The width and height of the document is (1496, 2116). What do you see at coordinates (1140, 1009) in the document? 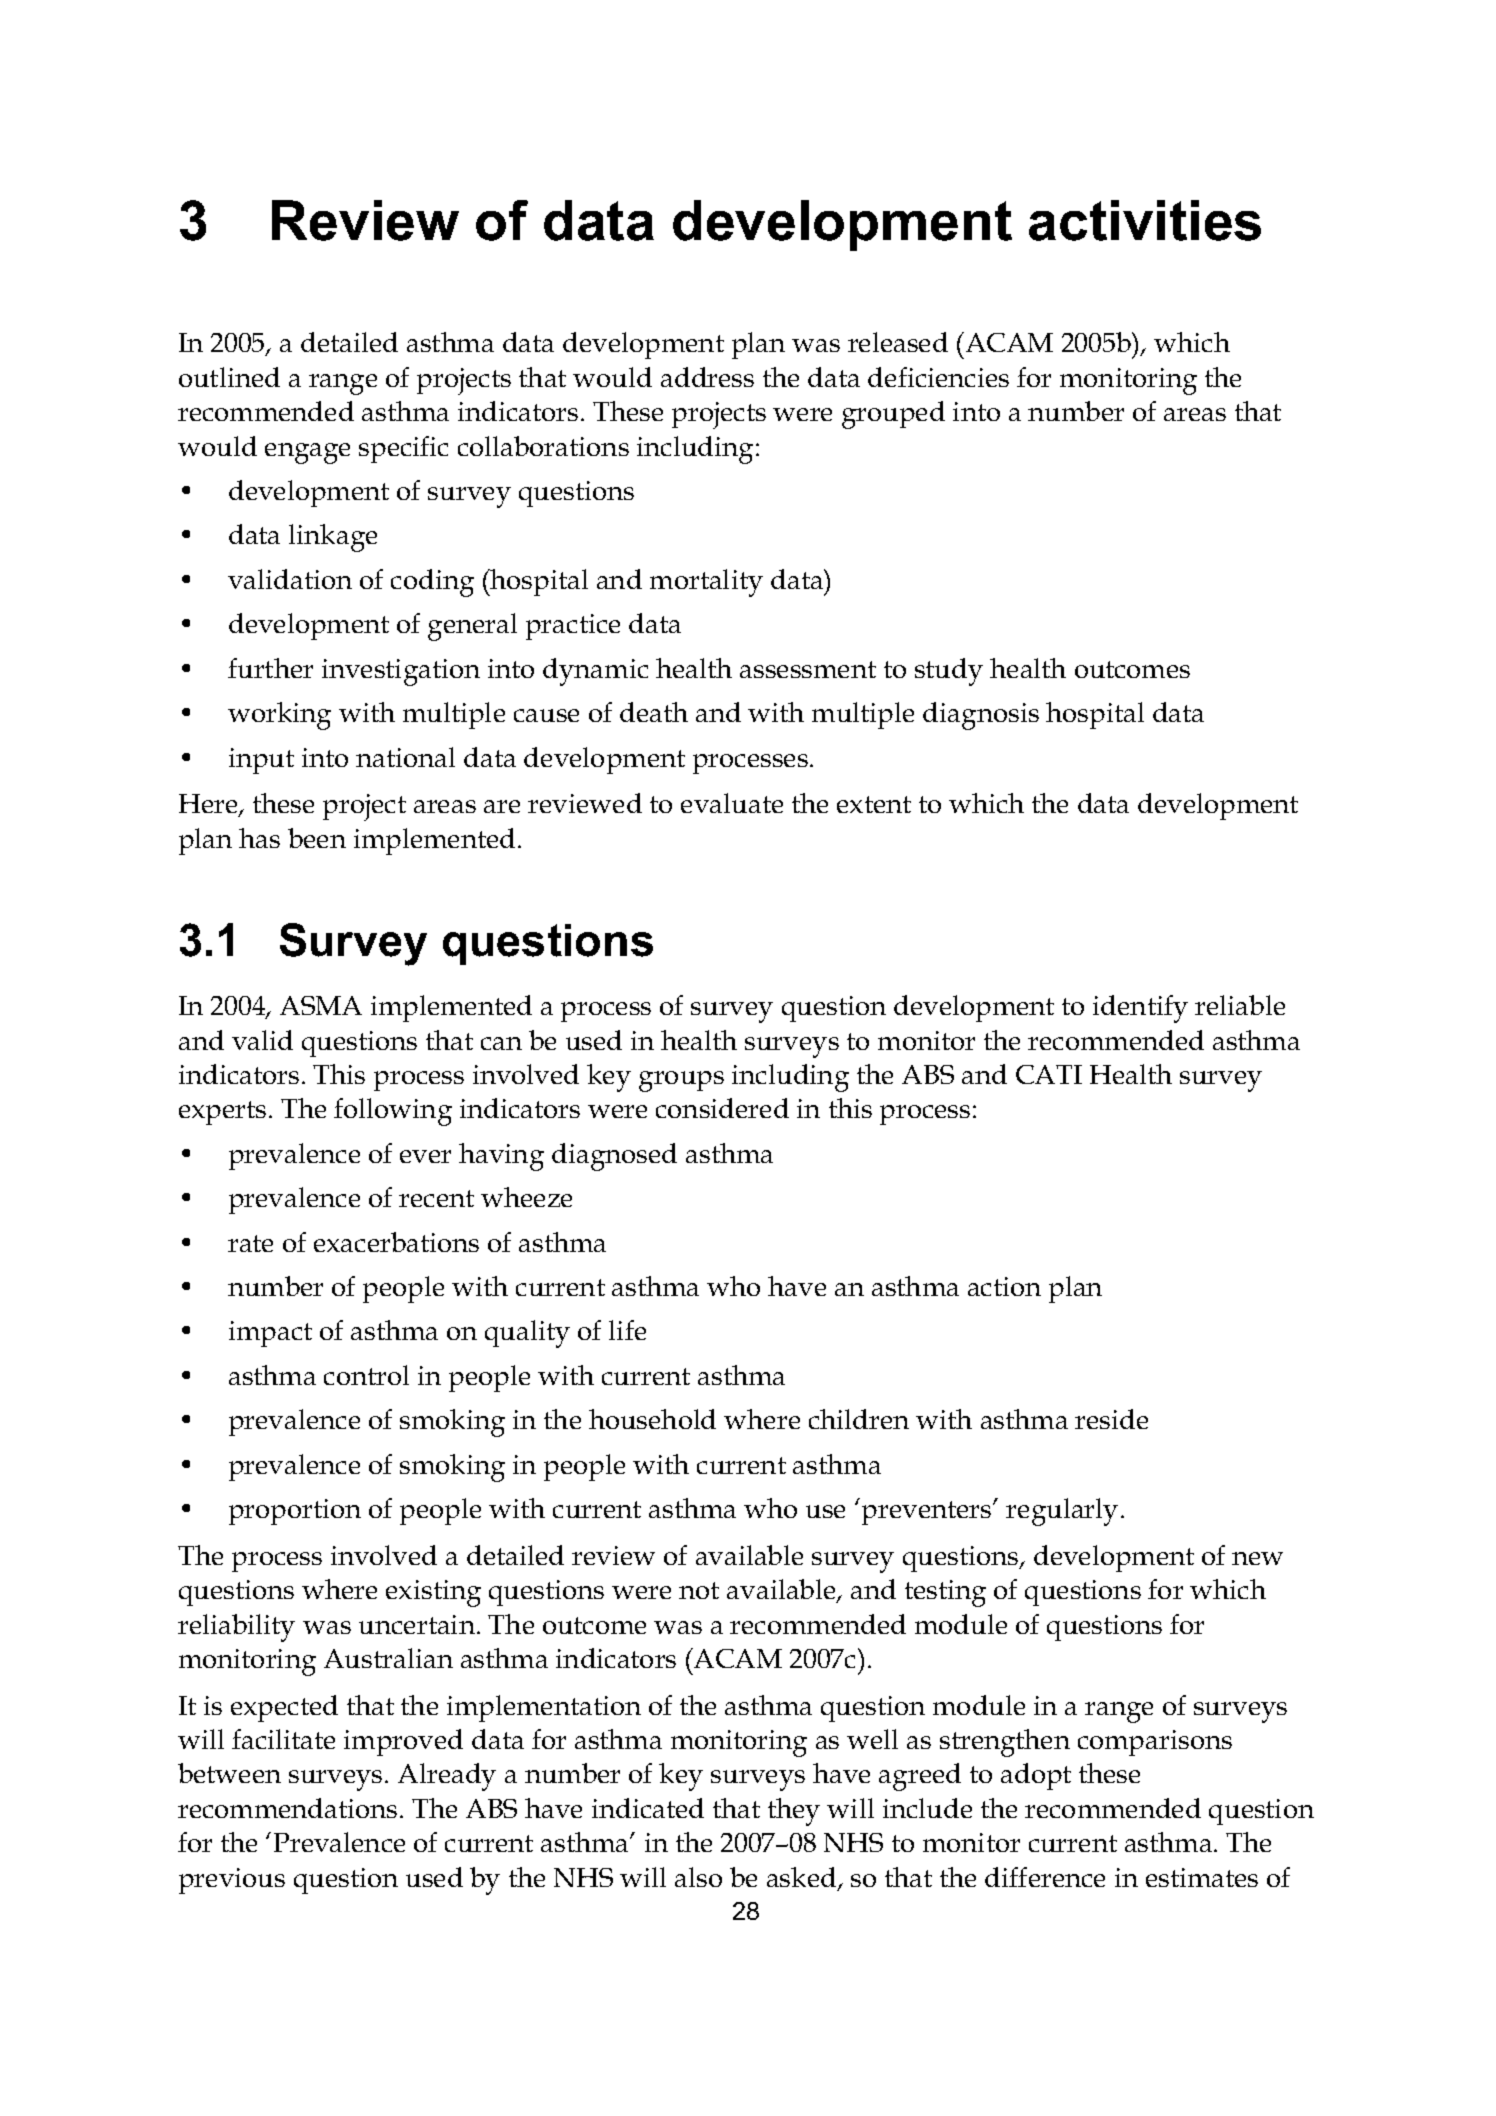
I see `identify` at bounding box center [1140, 1009].
